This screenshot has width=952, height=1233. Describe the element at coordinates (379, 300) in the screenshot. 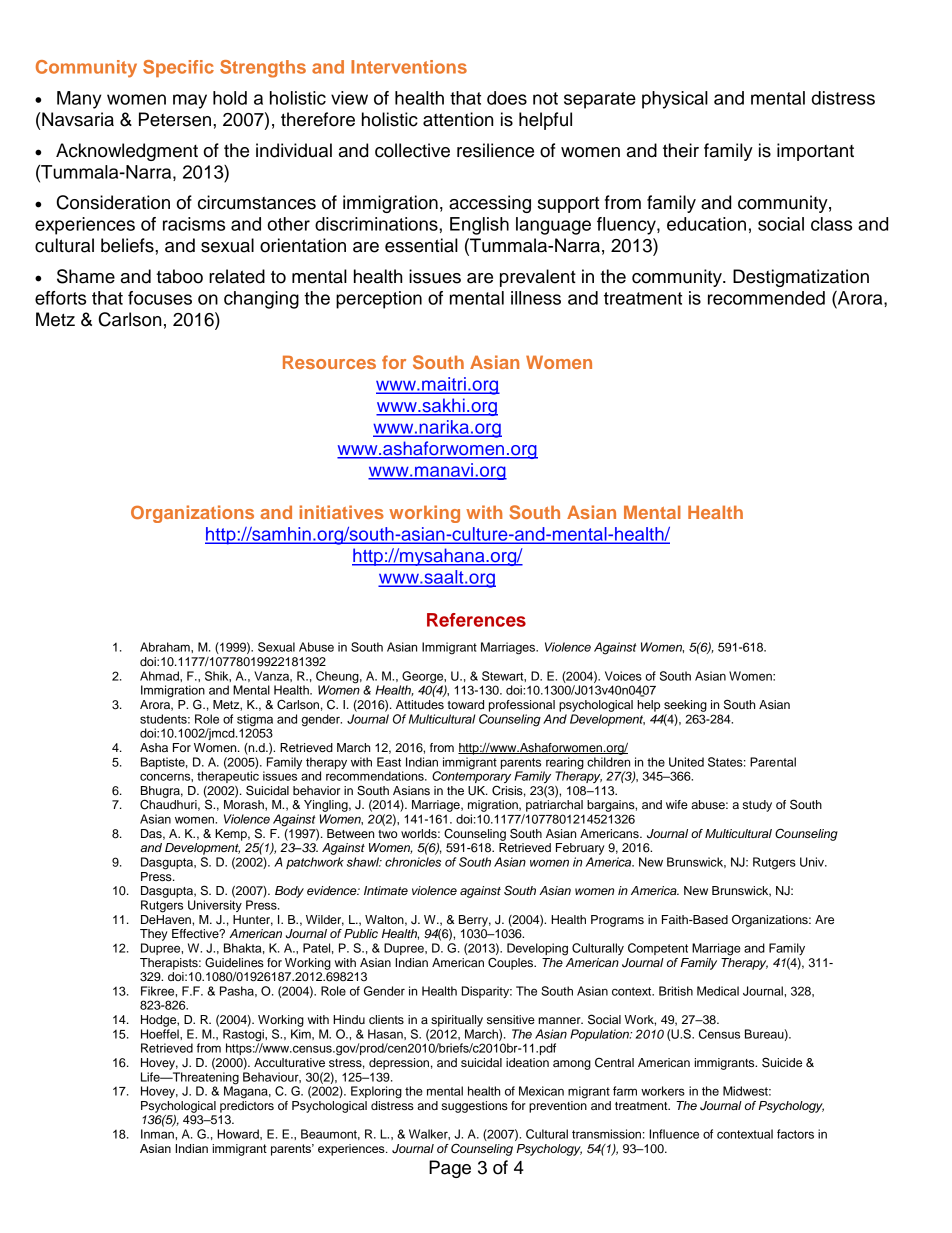

I see `perception` at that location.
